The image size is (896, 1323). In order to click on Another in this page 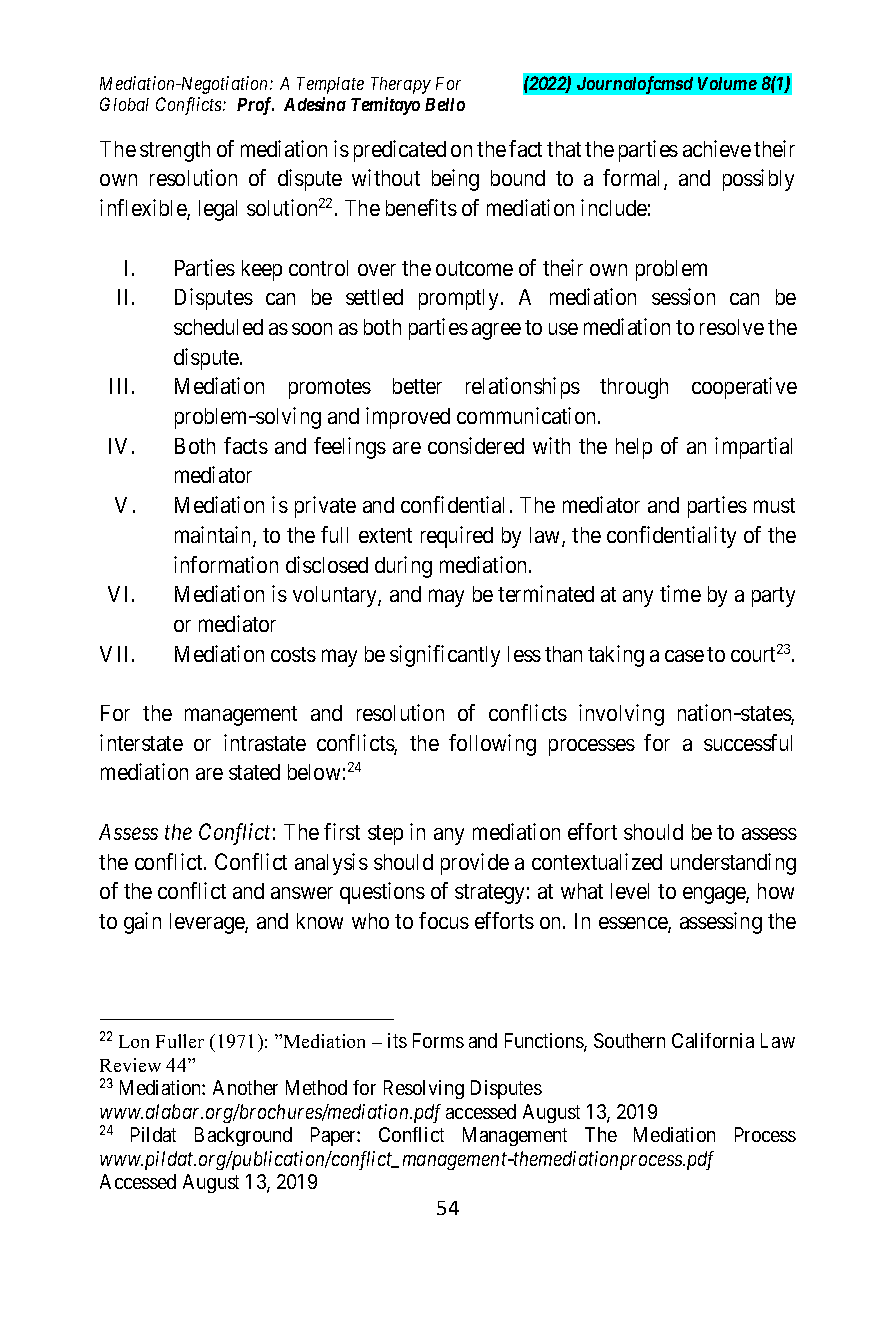, I will do `click(245, 1087)`.
